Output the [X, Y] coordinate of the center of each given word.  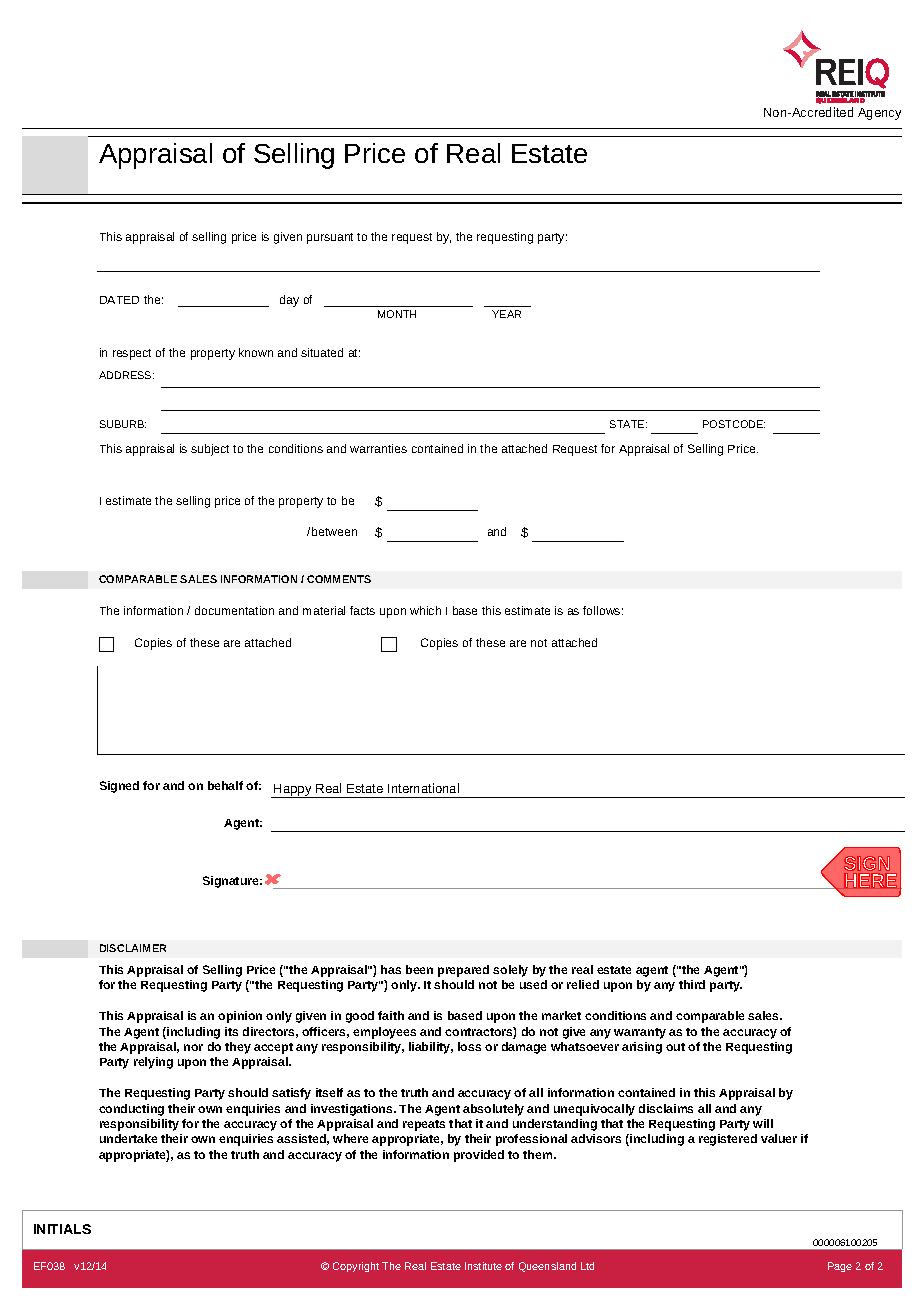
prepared [463, 971]
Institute [483, 1266]
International [423, 788]
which [425, 610]
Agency [879, 114]
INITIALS [62, 1229]
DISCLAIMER [133, 948]
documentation [234, 610]
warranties [378, 448]
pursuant [330, 238]
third [692, 984]
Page [840, 1267]
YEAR [506, 314]
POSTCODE [734, 424]
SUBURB [123, 424]
